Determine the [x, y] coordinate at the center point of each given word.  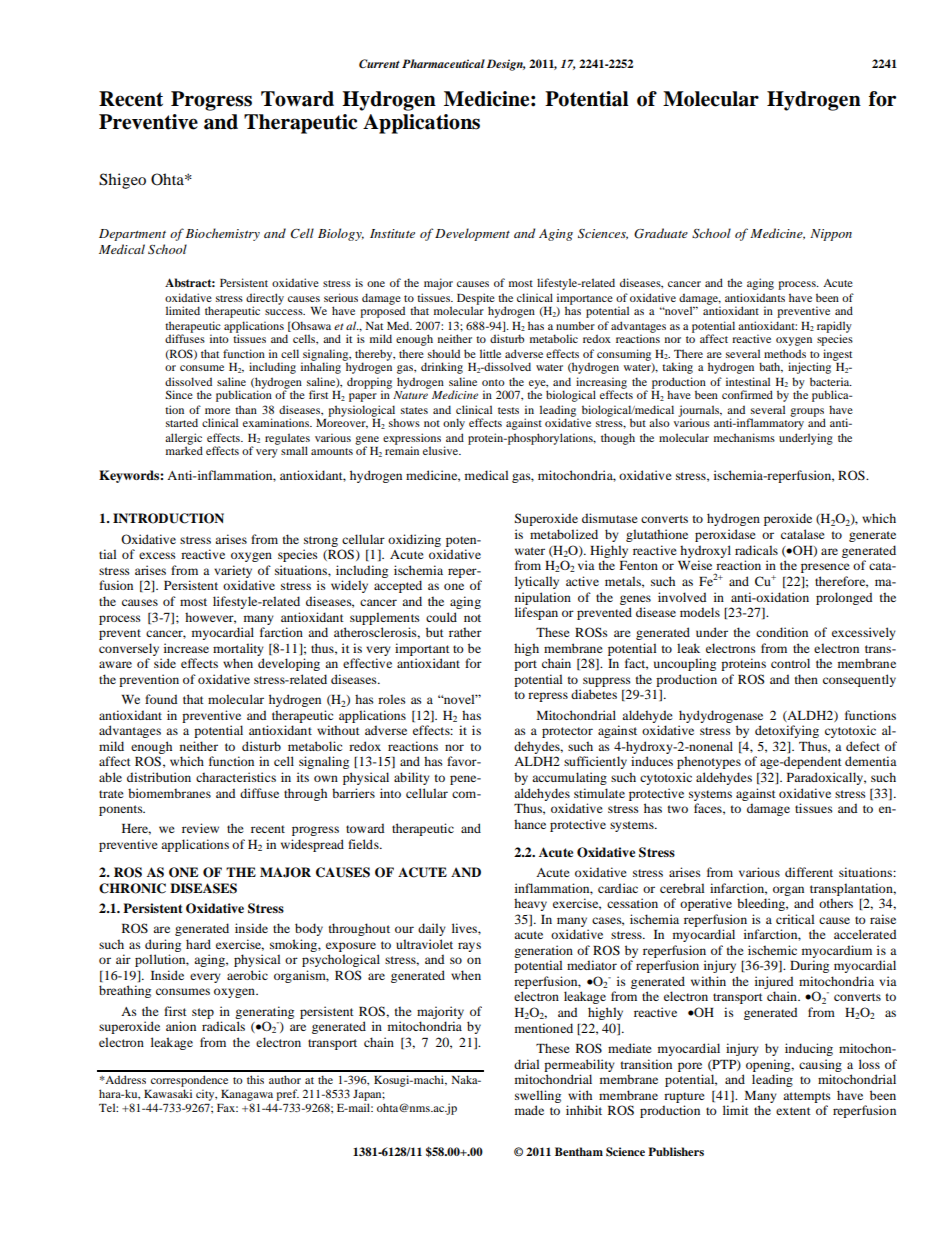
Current [379, 64]
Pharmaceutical [443, 63]
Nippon [831, 235]
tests [508, 410]
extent [793, 1111]
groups [807, 413]
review [200, 828]
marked [184, 450]
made [529, 1110]
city [205, 1096]
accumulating [569, 778]
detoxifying [787, 731]
